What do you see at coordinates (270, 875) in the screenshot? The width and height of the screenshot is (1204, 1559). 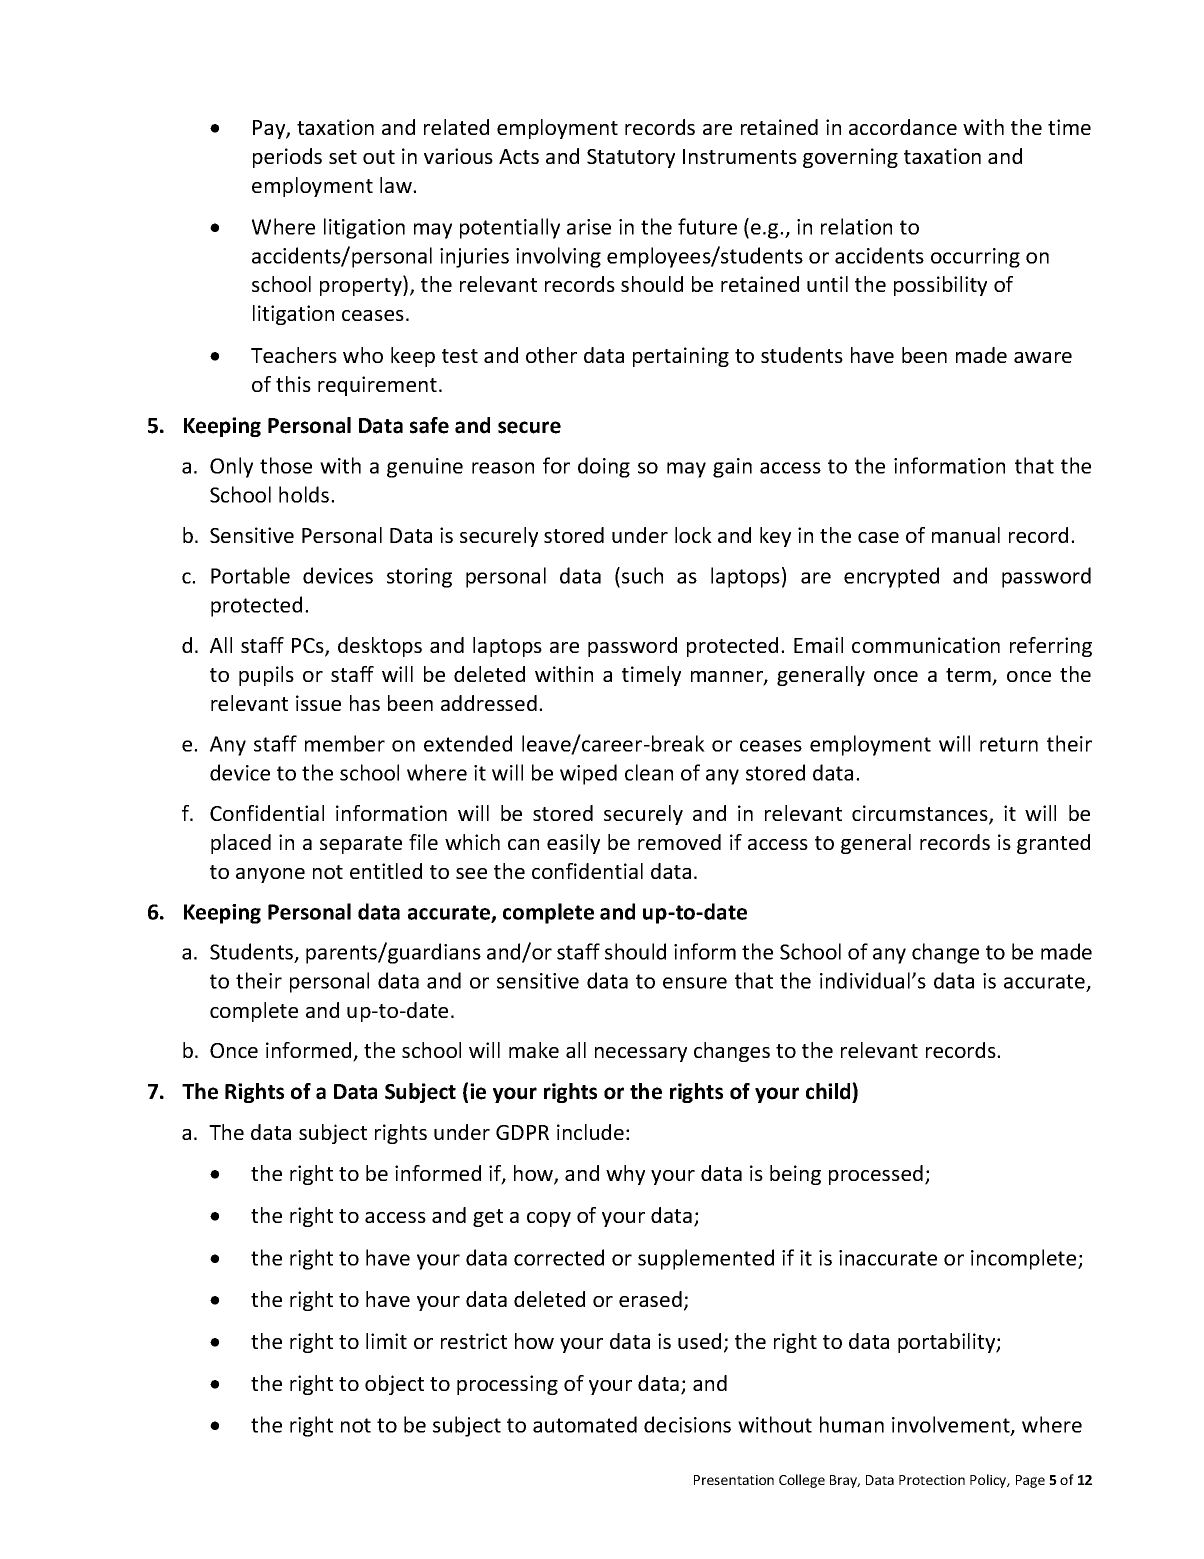 I see `anyone` at bounding box center [270, 875].
